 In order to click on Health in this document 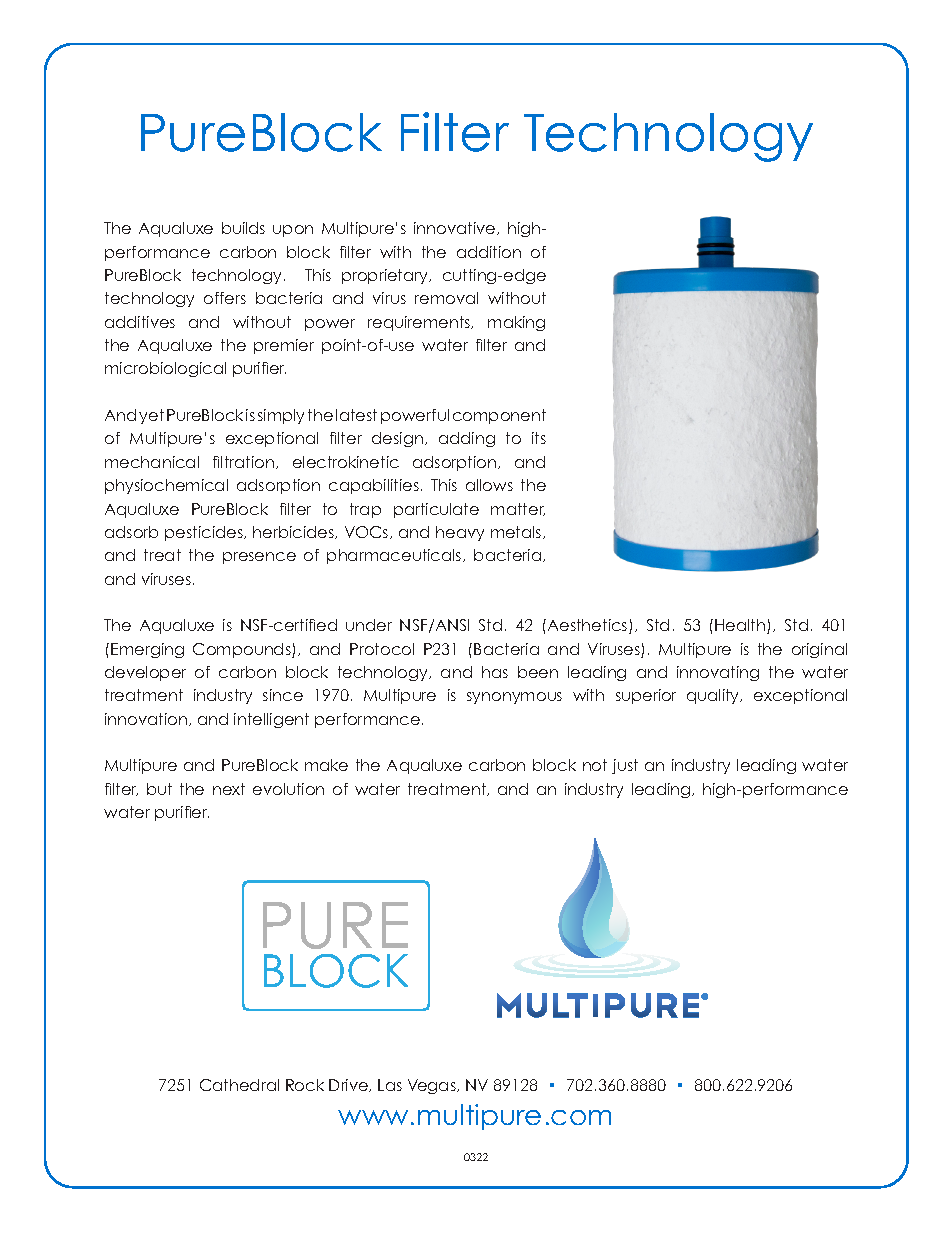, I will do `click(741, 626)`.
